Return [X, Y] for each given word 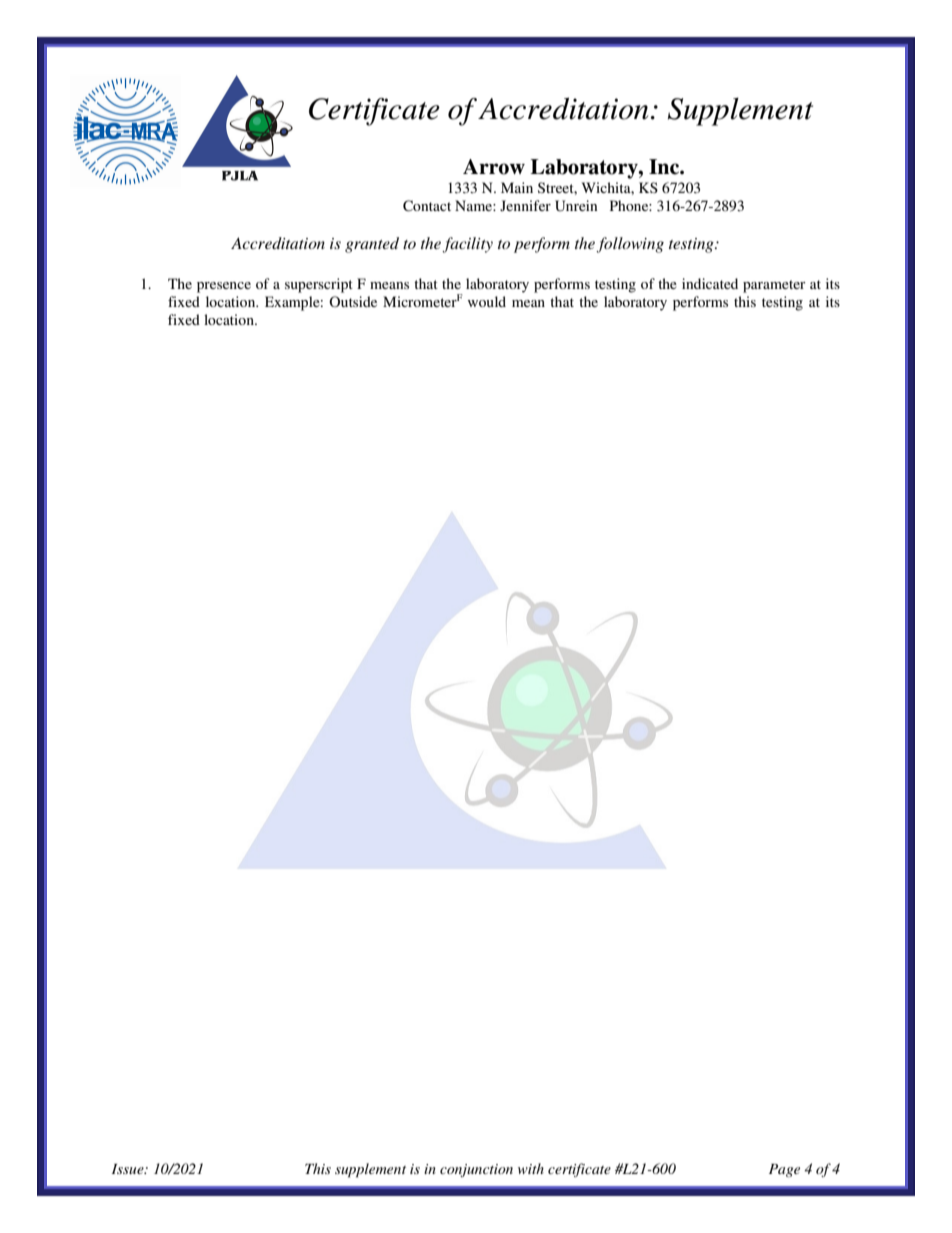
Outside [353, 301]
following [630, 245]
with [531, 1168]
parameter [774, 286]
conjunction [476, 1170]
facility [467, 245]
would [487, 301]
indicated [710, 283]
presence [224, 287]
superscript [319, 285]
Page [784, 1170]
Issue [129, 1169]
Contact [427, 206]
